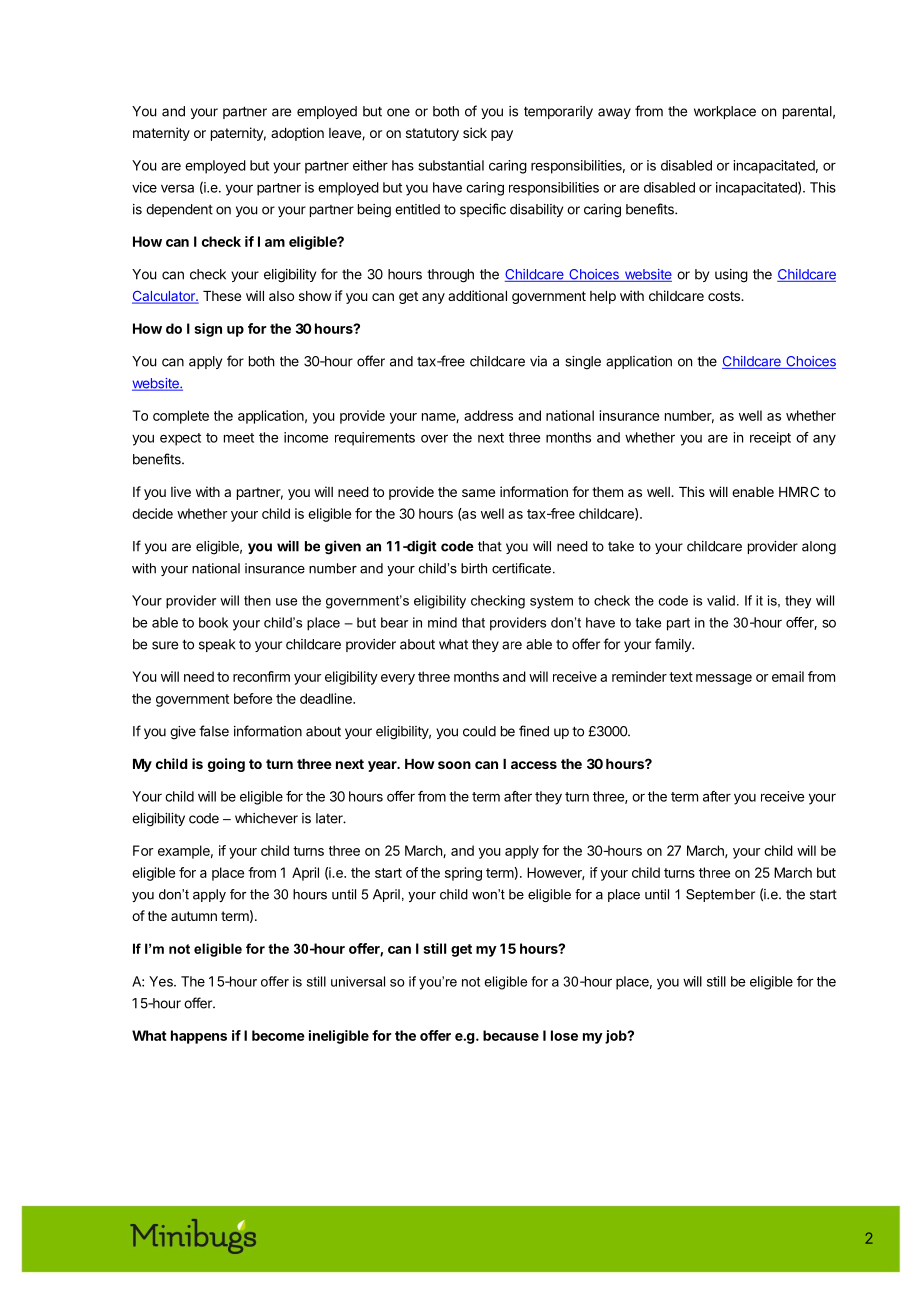 Image resolution: width=924 pixels, height=1308 pixels. I want to click on because, so click(511, 1035).
